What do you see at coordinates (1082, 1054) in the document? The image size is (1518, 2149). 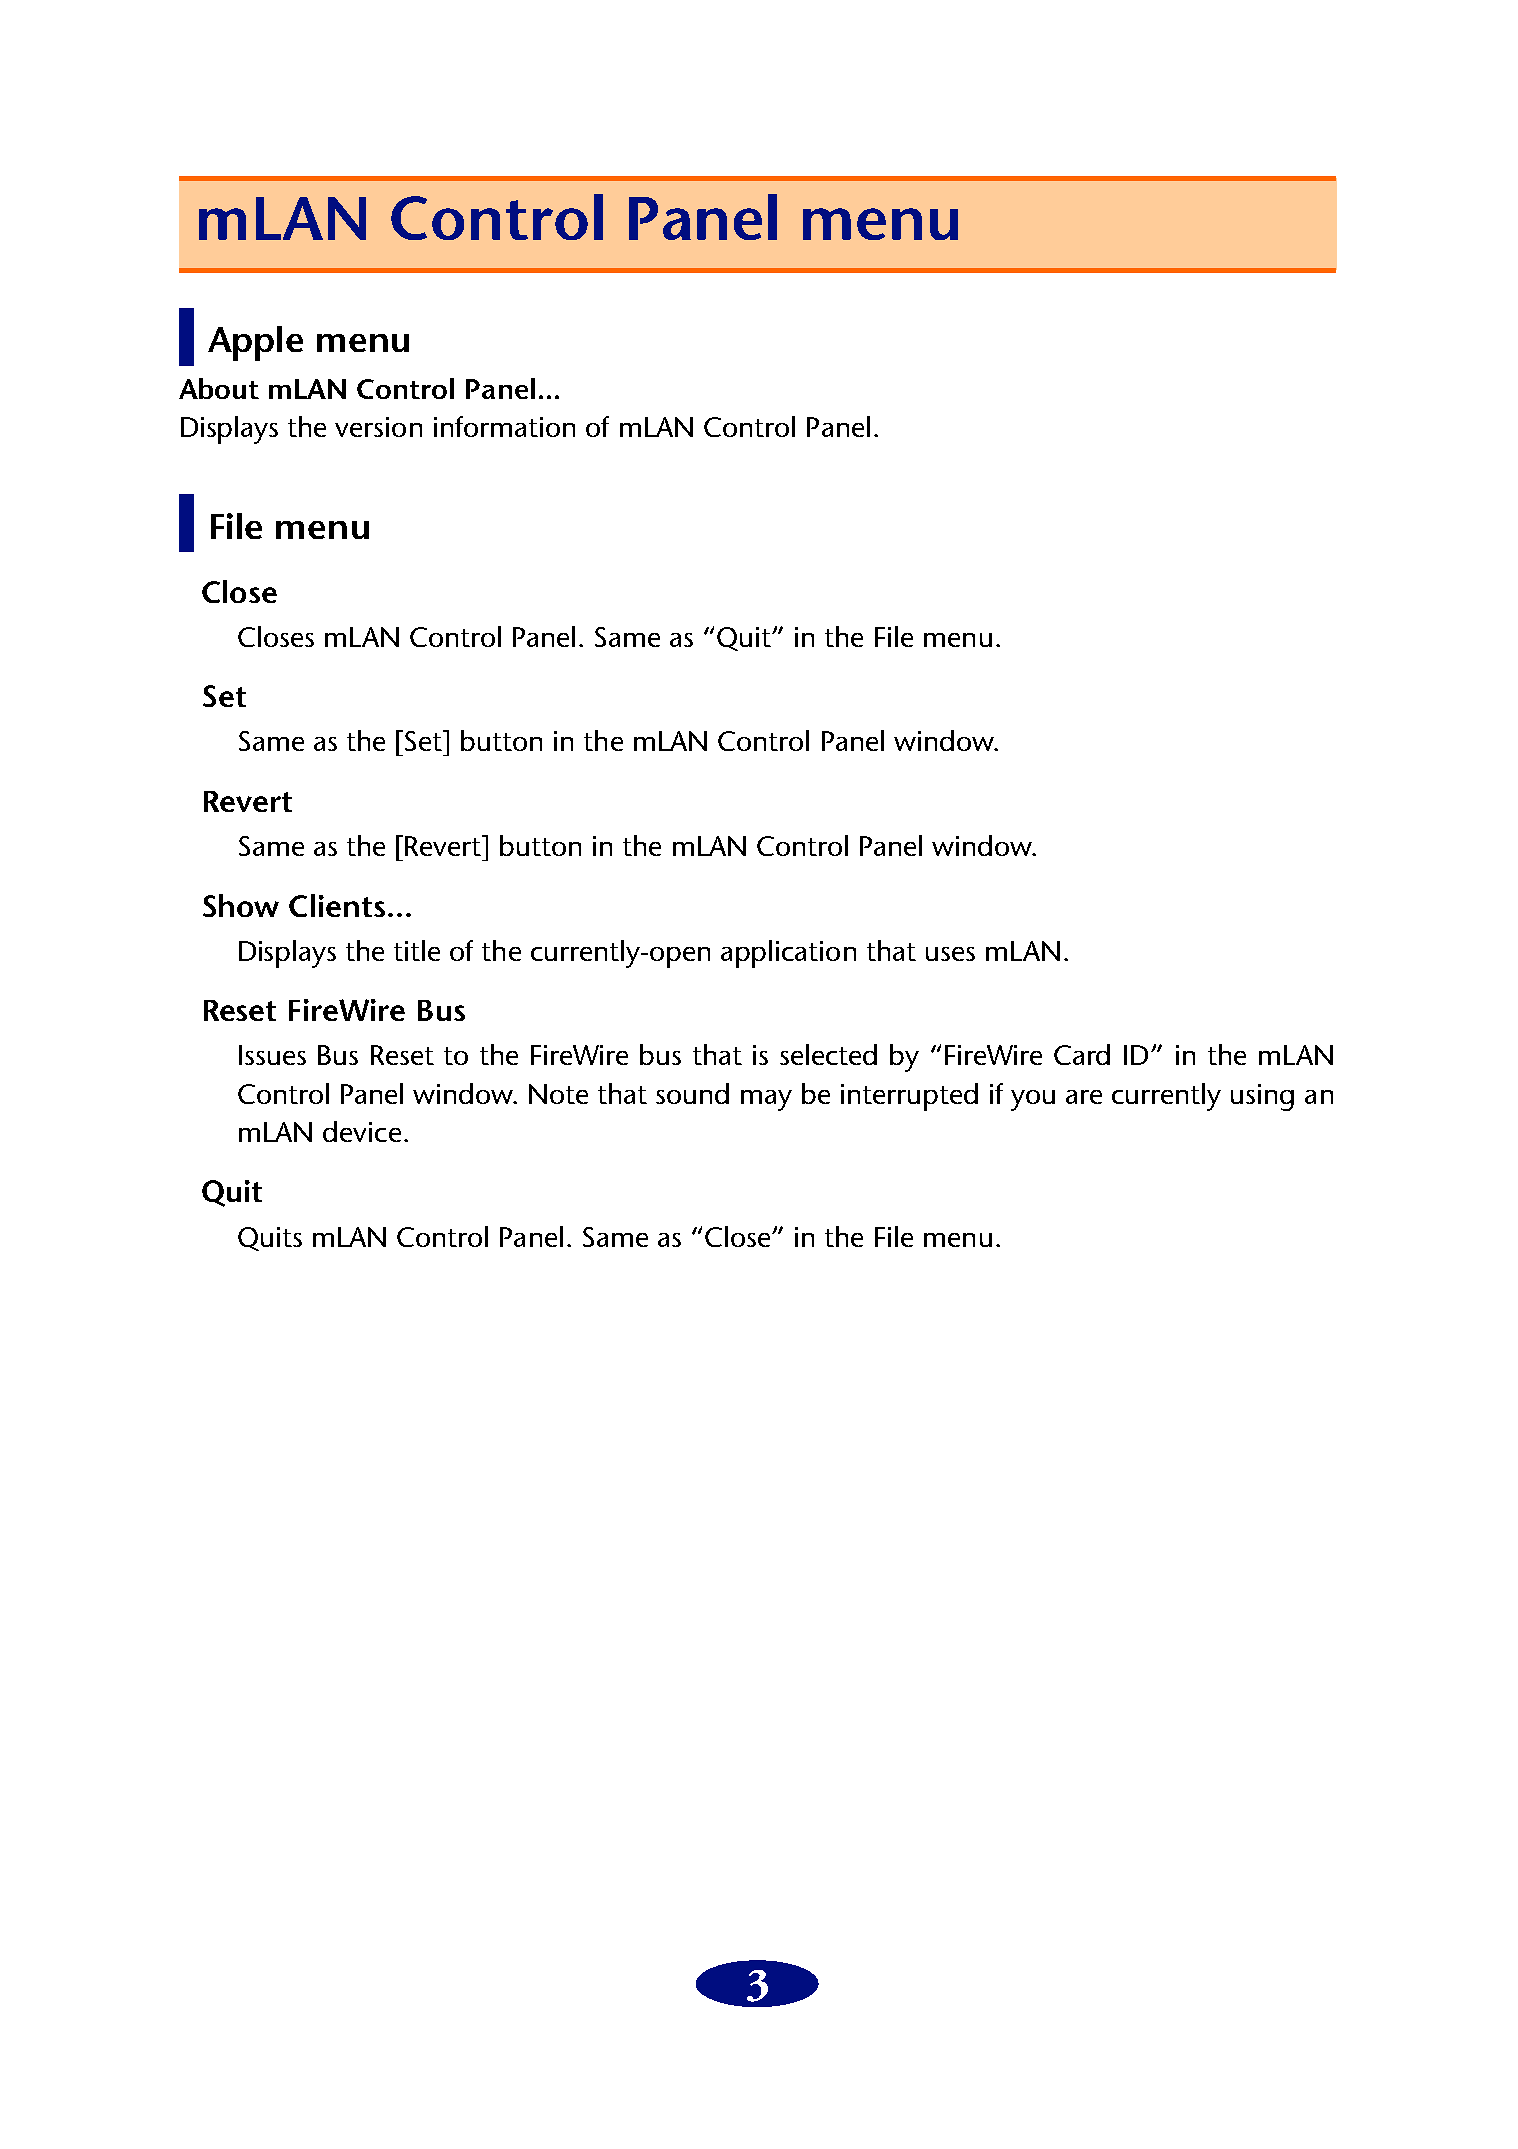 I see `Card` at bounding box center [1082, 1054].
